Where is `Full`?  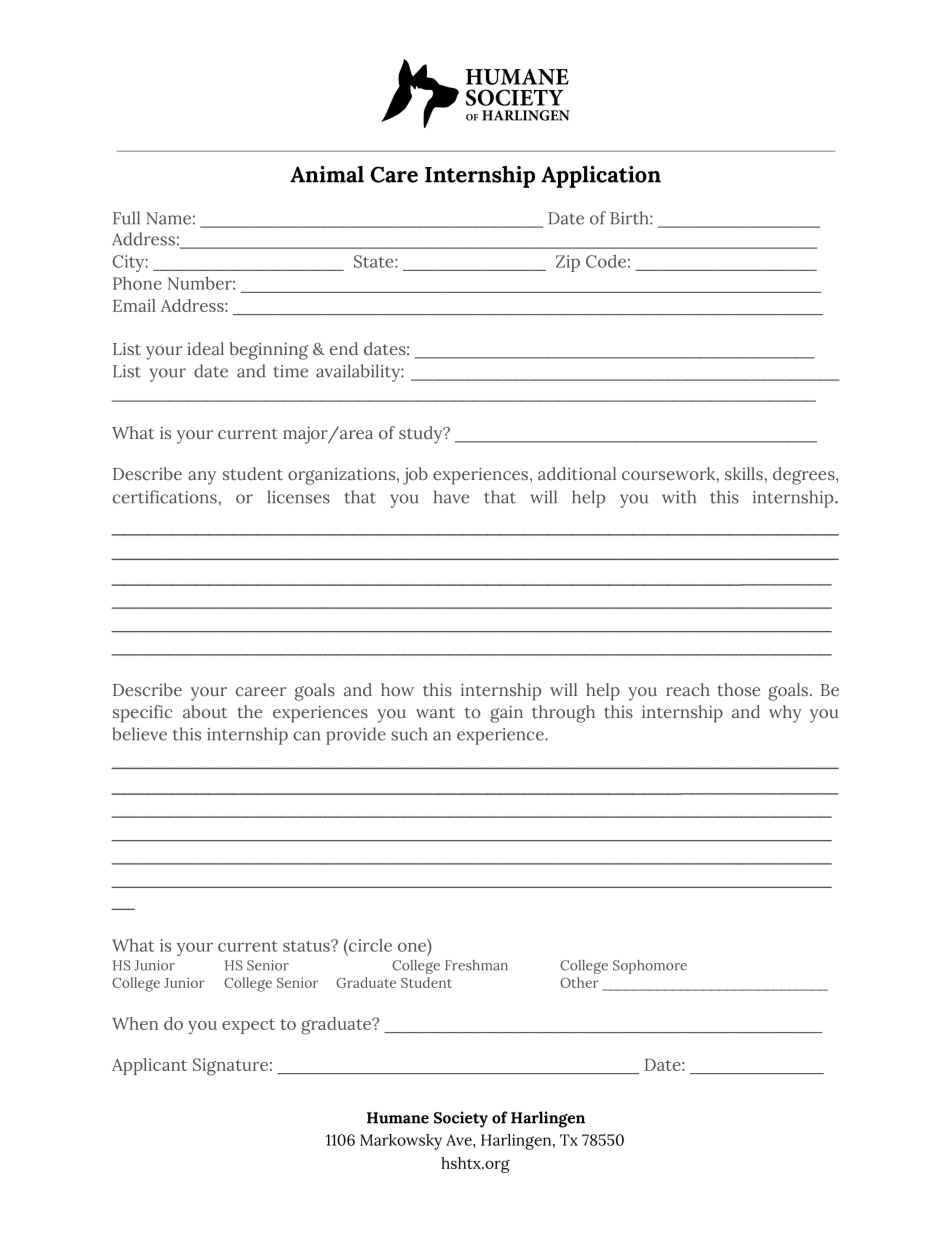 Full is located at coordinates (126, 218).
